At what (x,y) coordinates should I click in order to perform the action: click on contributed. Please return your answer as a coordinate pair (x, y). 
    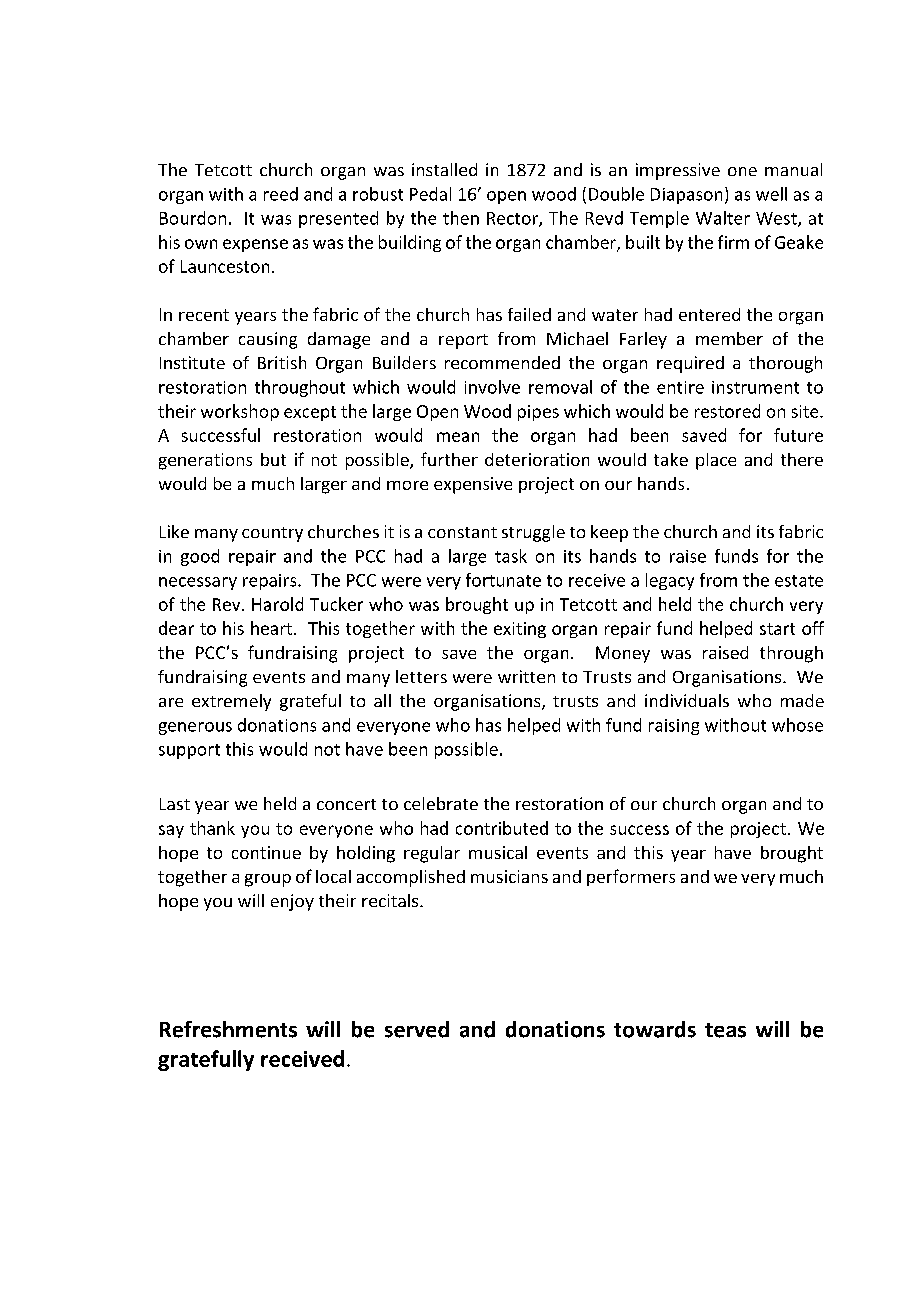
    Looking at the image, I should click on (502, 828).
